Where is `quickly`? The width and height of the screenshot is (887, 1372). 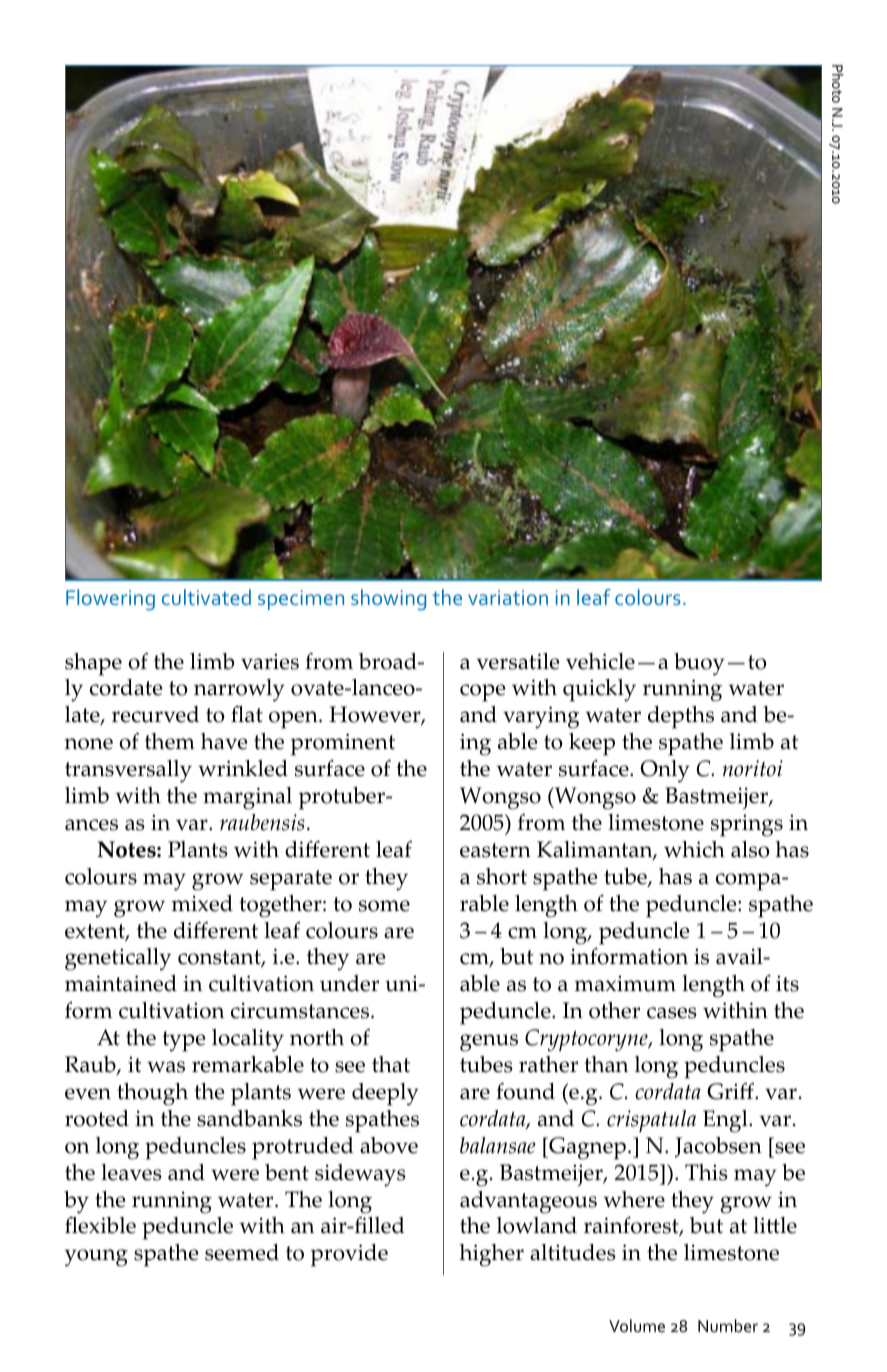 quickly is located at coordinates (599, 690).
